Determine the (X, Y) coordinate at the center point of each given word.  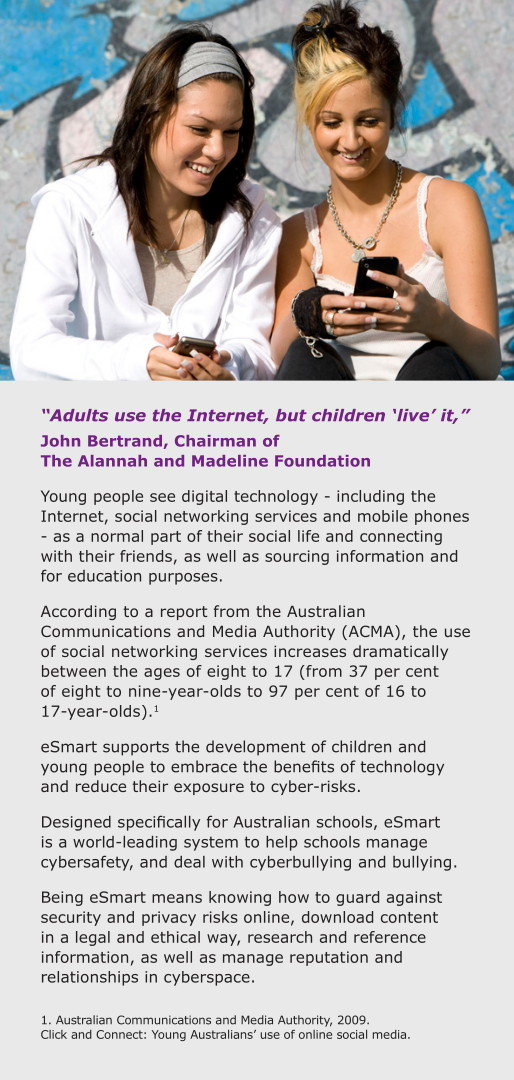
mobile (383, 516)
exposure (209, 789)
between (74, 671)
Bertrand (125, 441)
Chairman (215, 441)
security (71, 918)
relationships (90, 978)
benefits (304, 766)
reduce (101, 786)
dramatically (400, 652)
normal (117, 536)
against (414, 898)
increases (310, 651)
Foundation (322, 461)
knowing (240, 898)
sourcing (297, 557)
